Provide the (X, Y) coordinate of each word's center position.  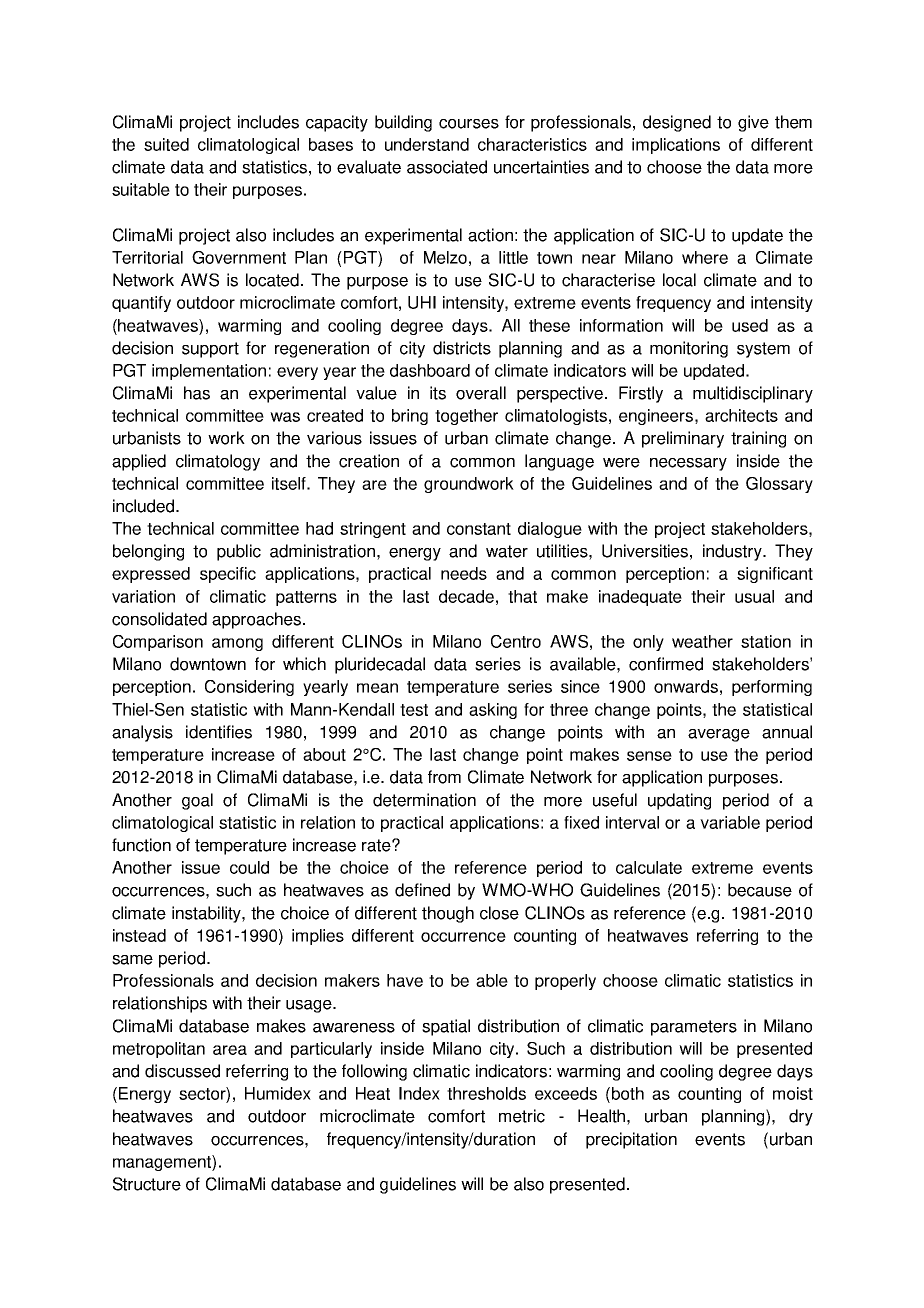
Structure (147, 1184)
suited (166, 144)
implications (676, 146)
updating (679, 801)
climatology (218, 462)
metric (522, 1116)
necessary (688, 464)
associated (447, 167)
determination (424, 800)
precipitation (631, 1140)
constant (479, 529)
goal (197, 801)
